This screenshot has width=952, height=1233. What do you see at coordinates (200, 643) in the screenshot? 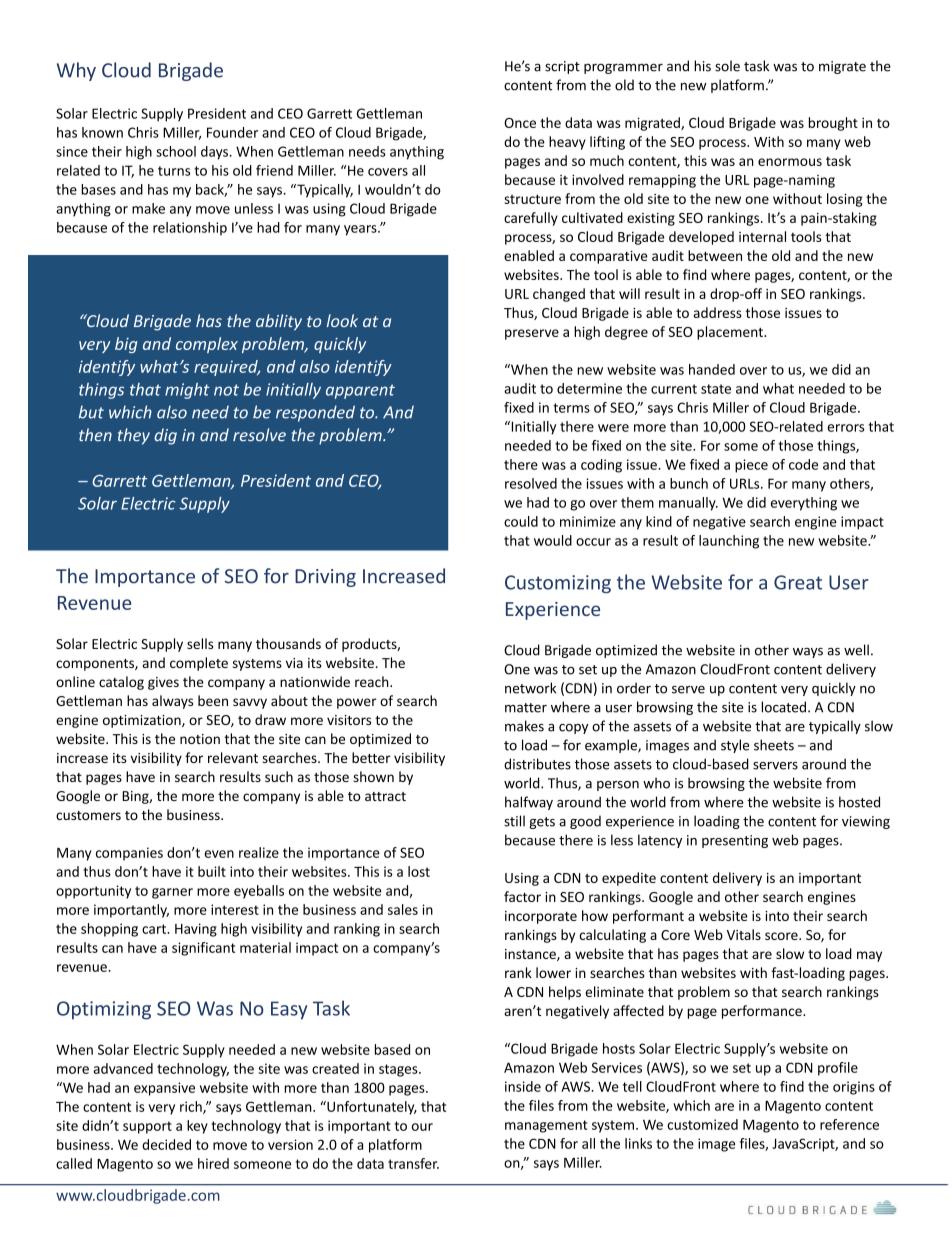
I see `sells` at bounding box center [200, 643].
